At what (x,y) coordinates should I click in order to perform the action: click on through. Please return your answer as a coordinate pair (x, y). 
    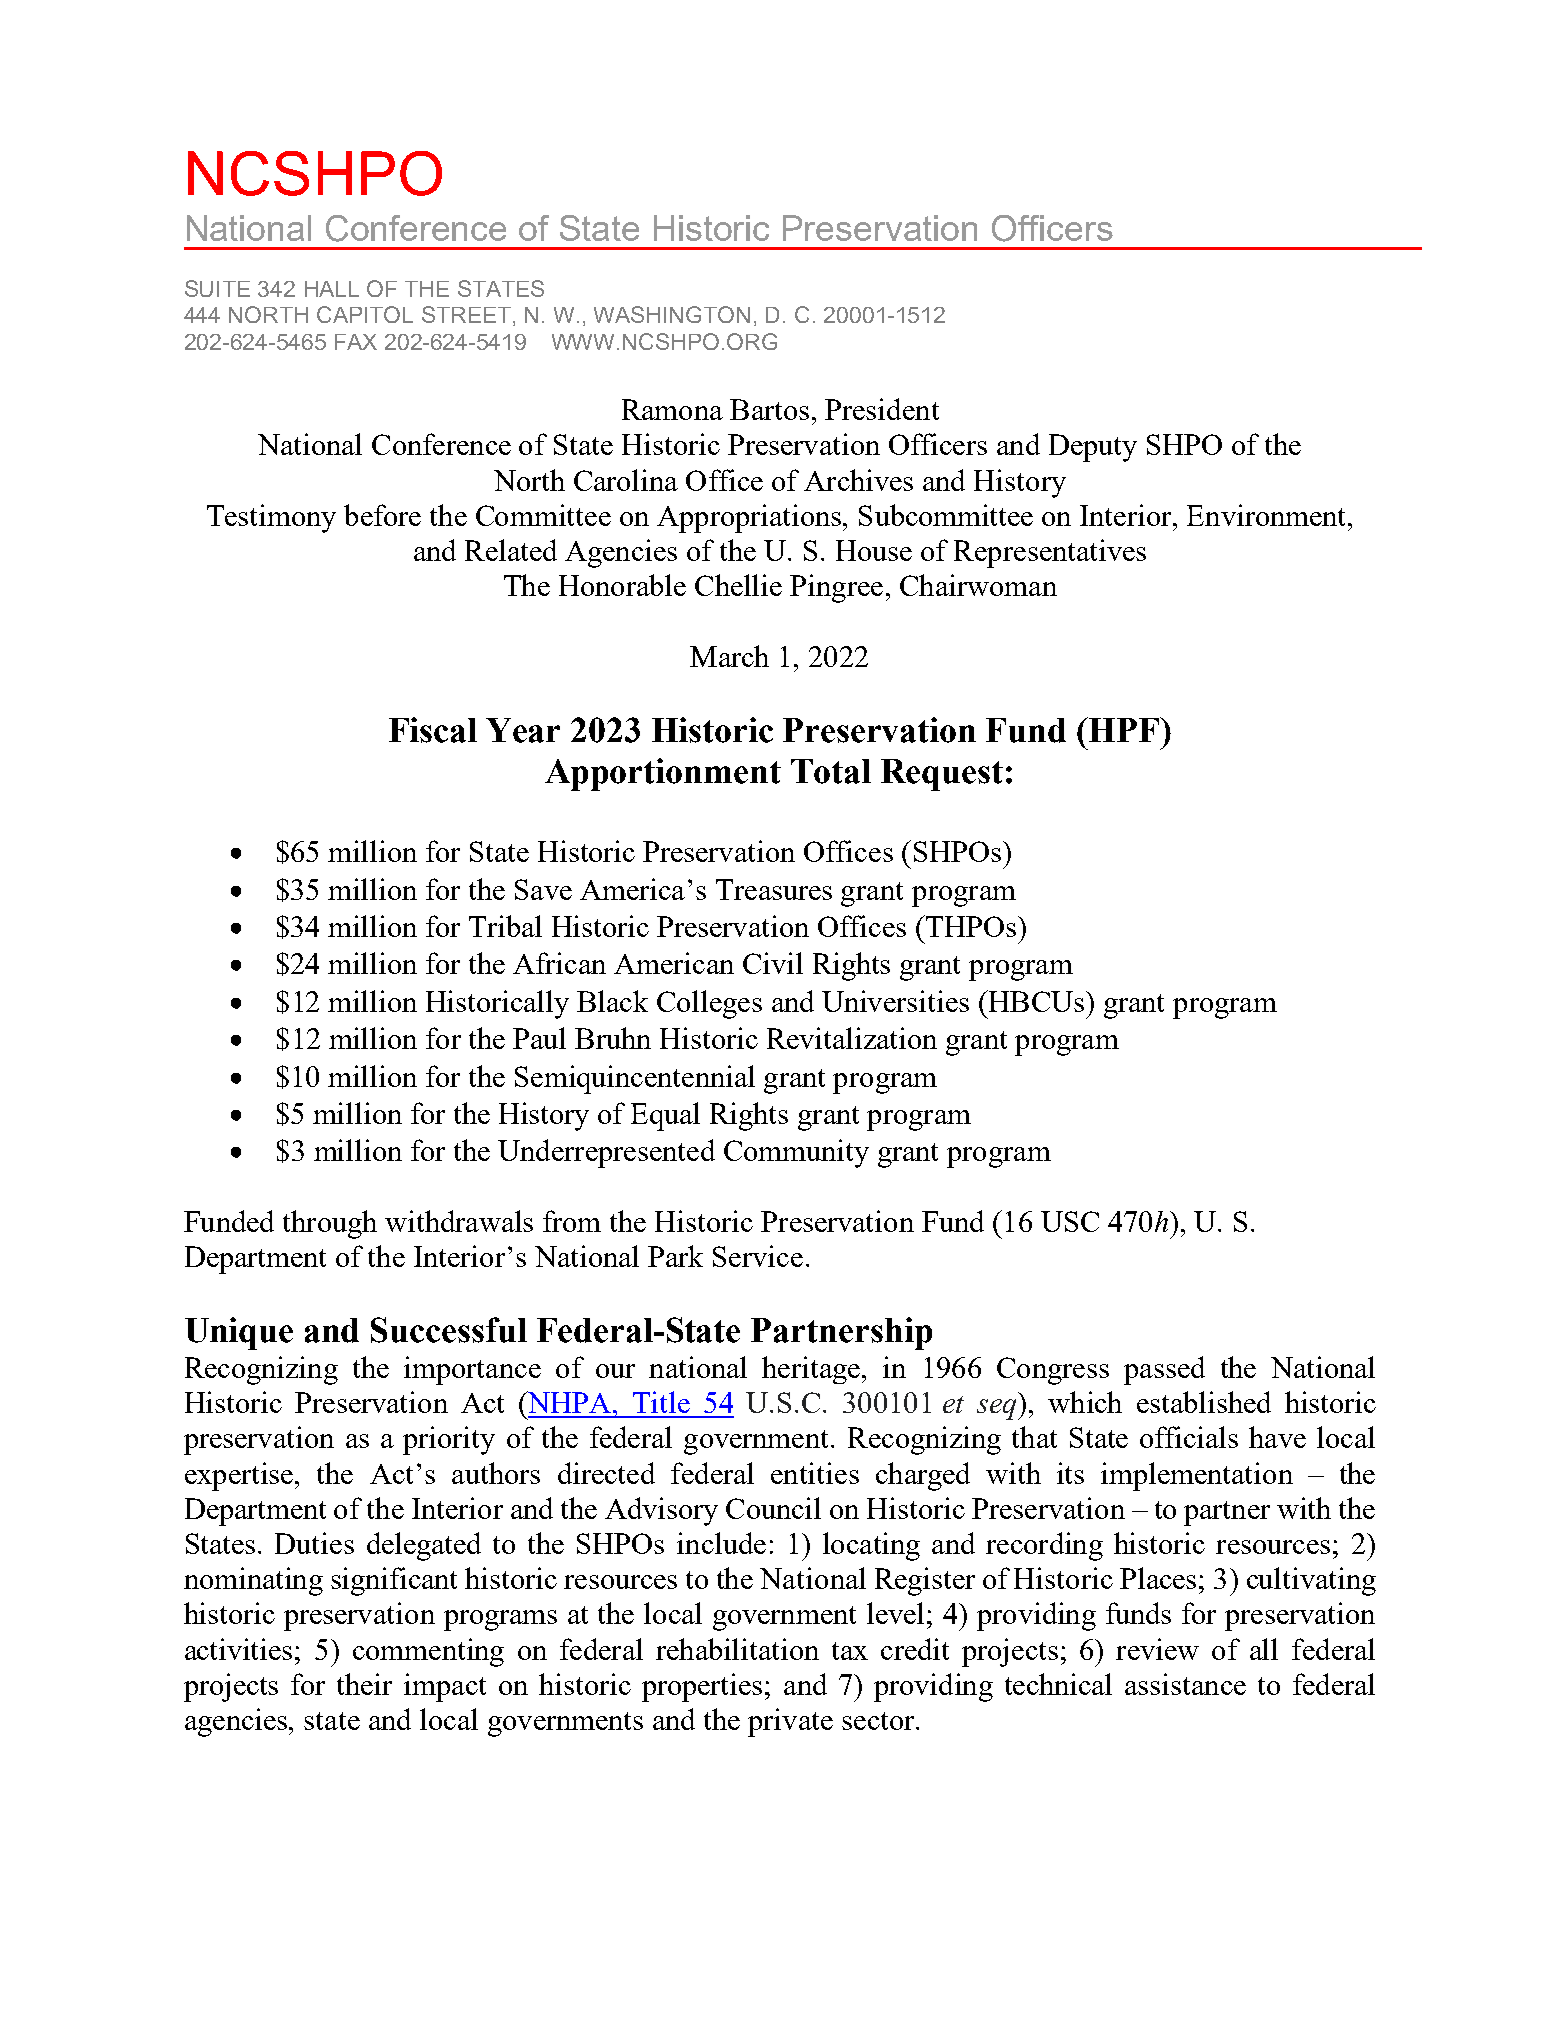
    Looking at the image, I should click on (330, 1224).
